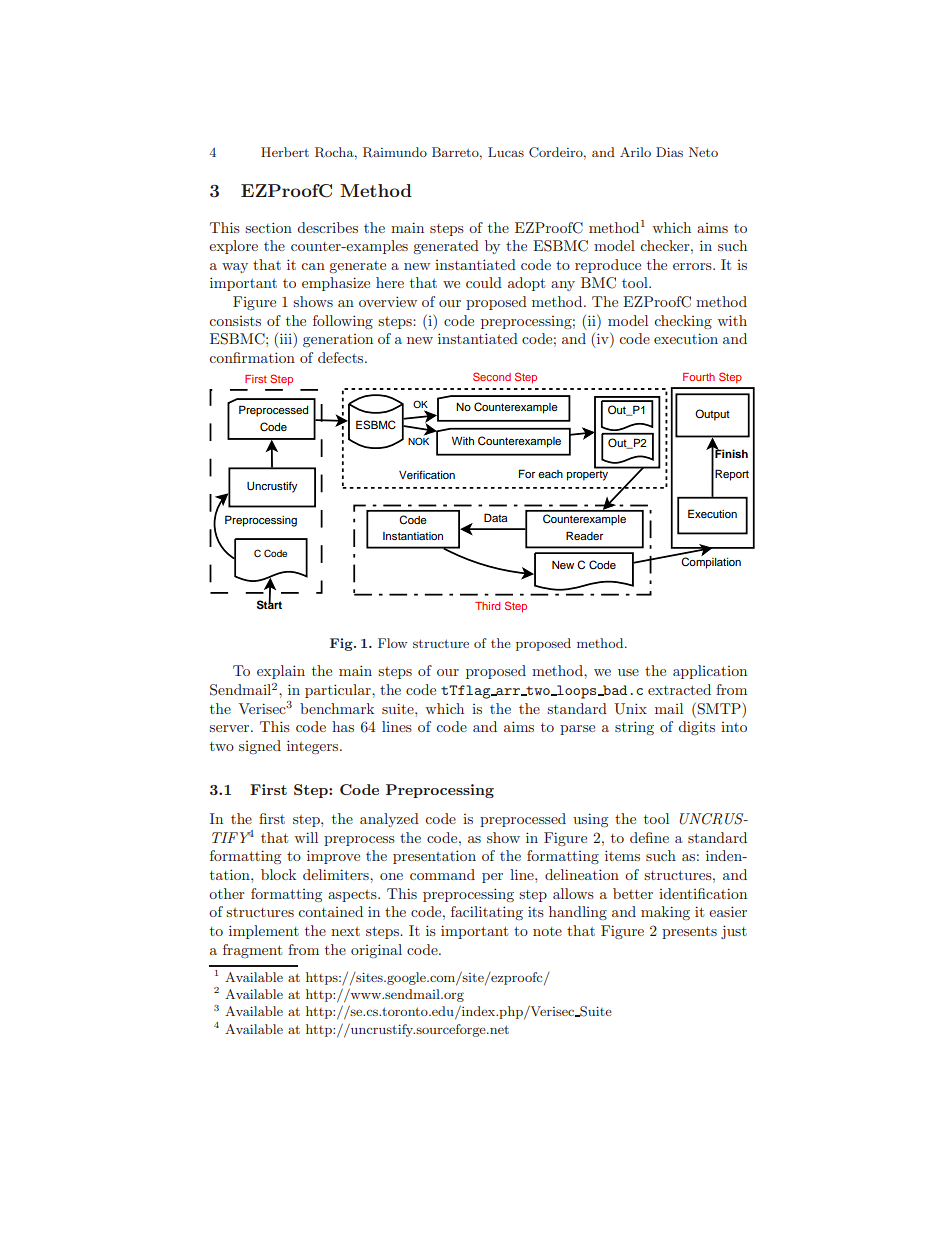  I want to click on facilitating, so click(487, 913).
